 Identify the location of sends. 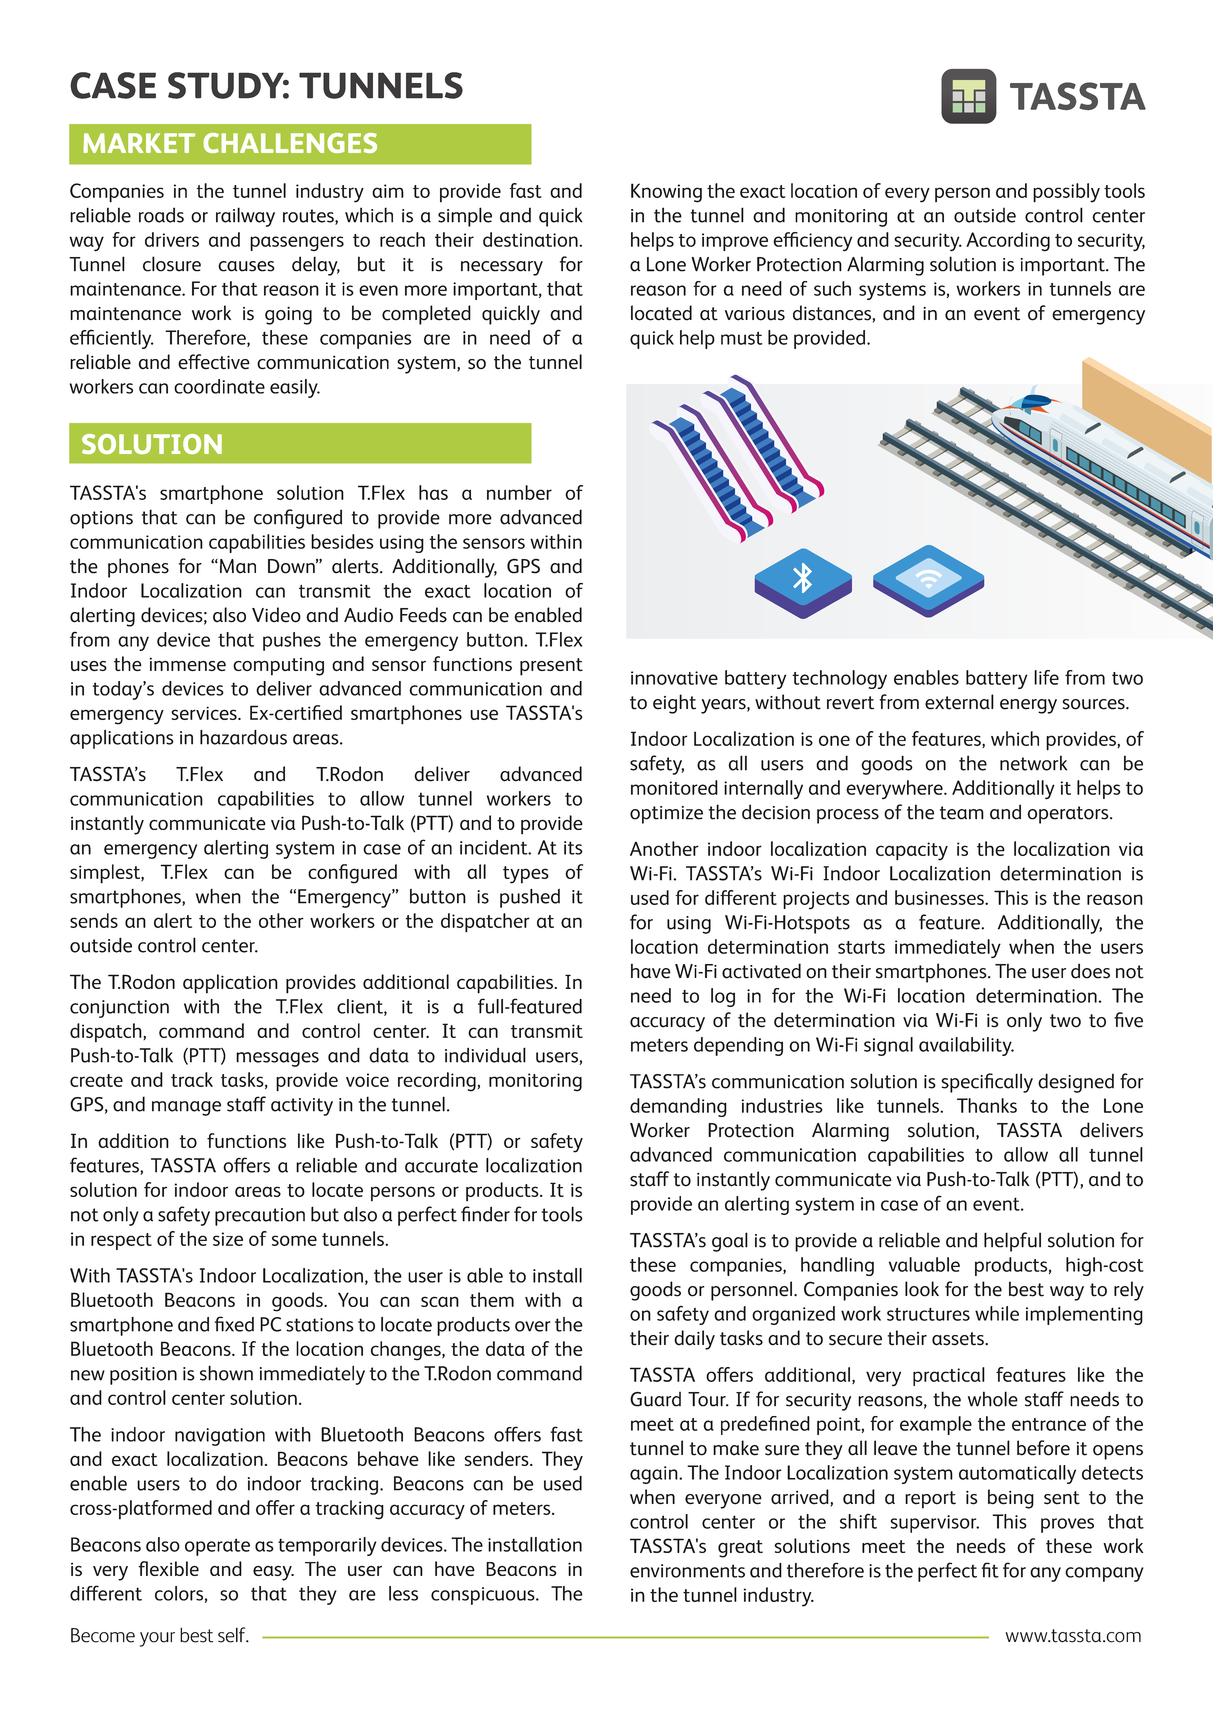
(94, 920).
